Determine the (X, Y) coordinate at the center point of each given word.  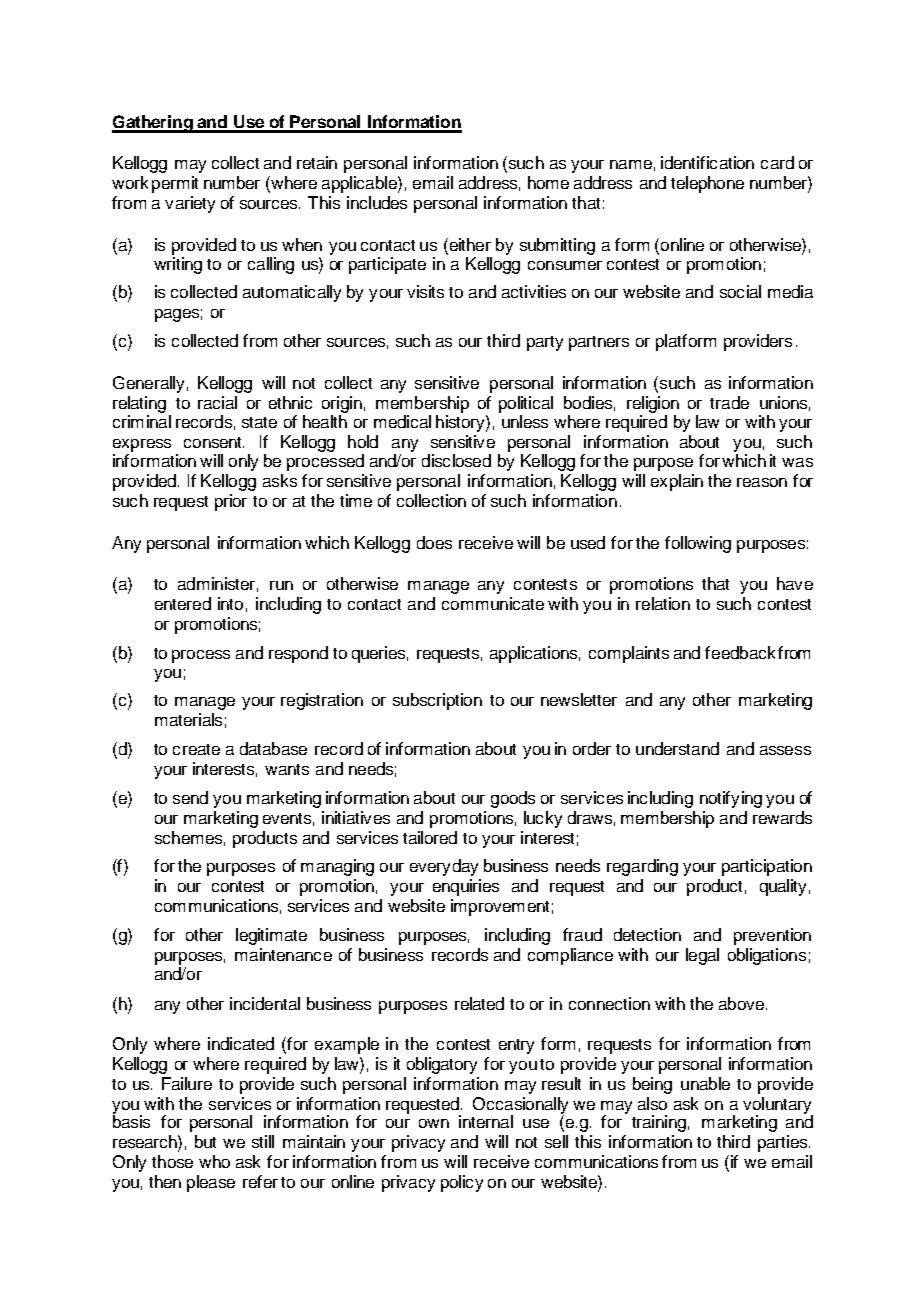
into (230, 603)
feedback (740, 652)
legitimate (271, 936)
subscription (437, 701)
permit (175, 184)
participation (767, 867)
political (526, 404)
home (548, 182)
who (214, 1161)
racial (217, 402)
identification (707, 162)
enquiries (466, 887)
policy (462, 1183)
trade (729, 402)
